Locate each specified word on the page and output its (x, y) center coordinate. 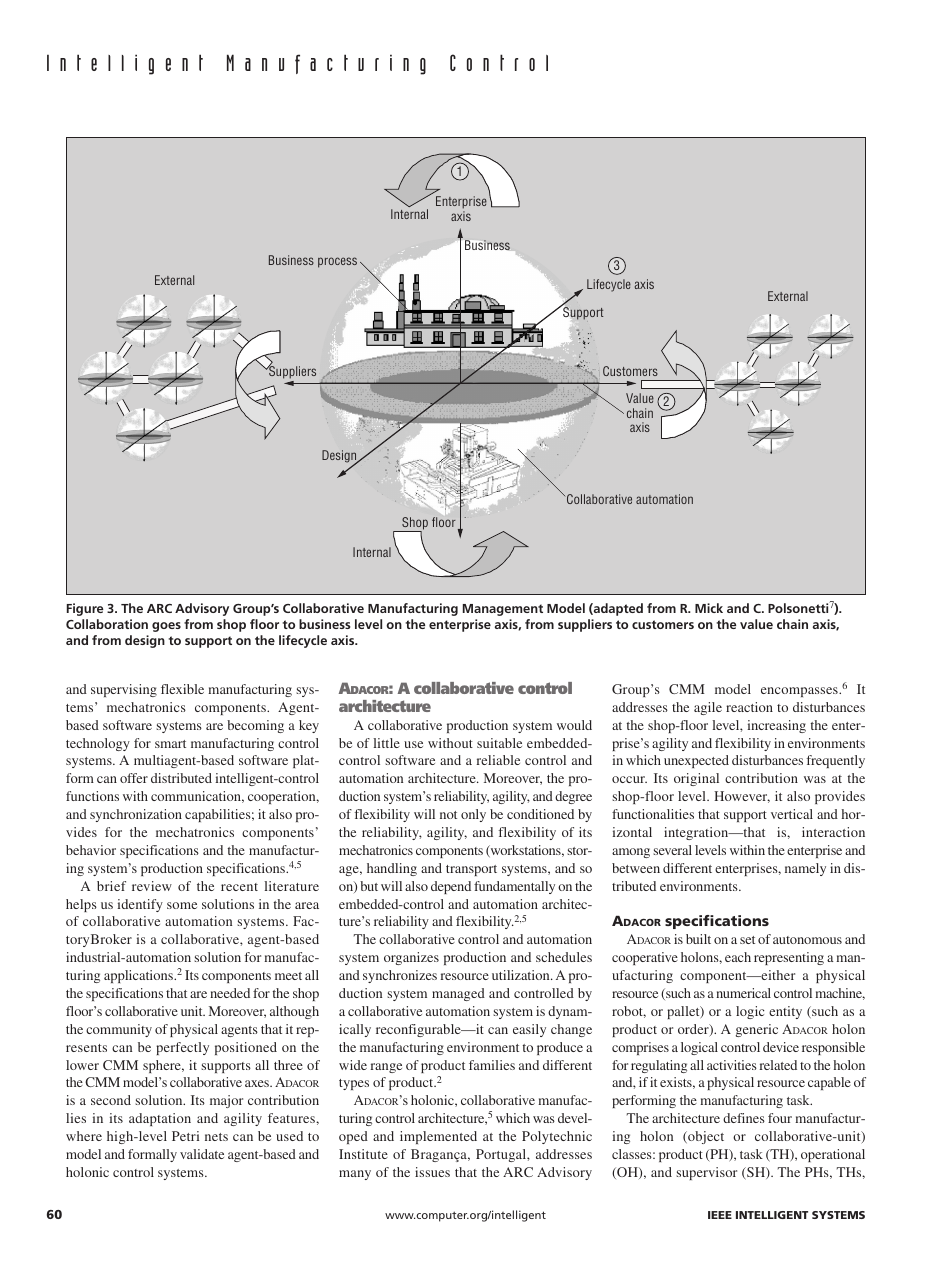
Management (503, 610)
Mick (709, 608)
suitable (499, 743)
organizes (411, 958)
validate (202, 1154)
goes (166, 627)
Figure (85, 609)
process (337, 262)
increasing (776, 726)
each (738, 957)
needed (230, 993)
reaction (749, 707)
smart (170, 744)
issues (432, 1172)
